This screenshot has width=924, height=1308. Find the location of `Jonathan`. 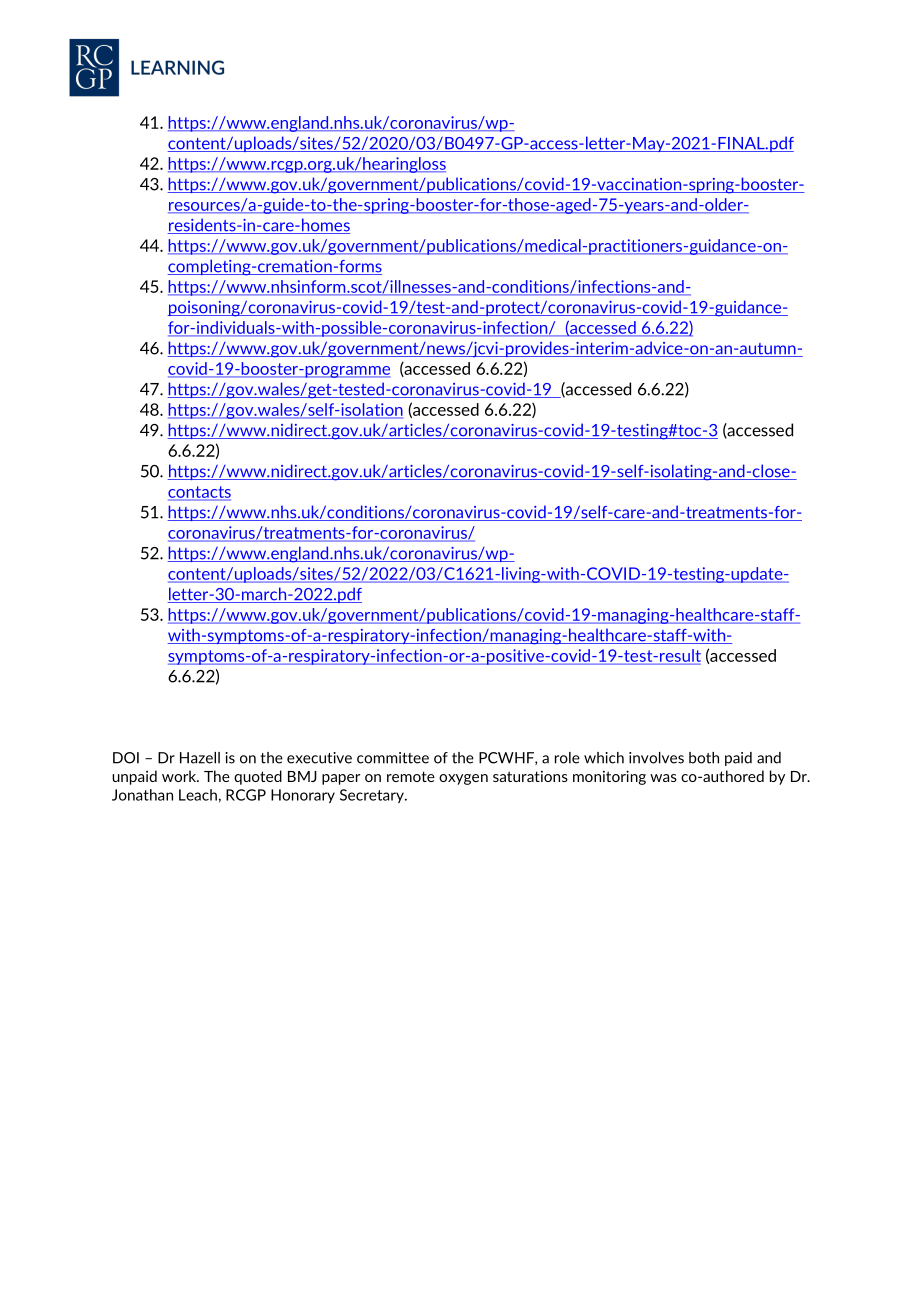

Jonathan is located at coordinates (142, 795).
